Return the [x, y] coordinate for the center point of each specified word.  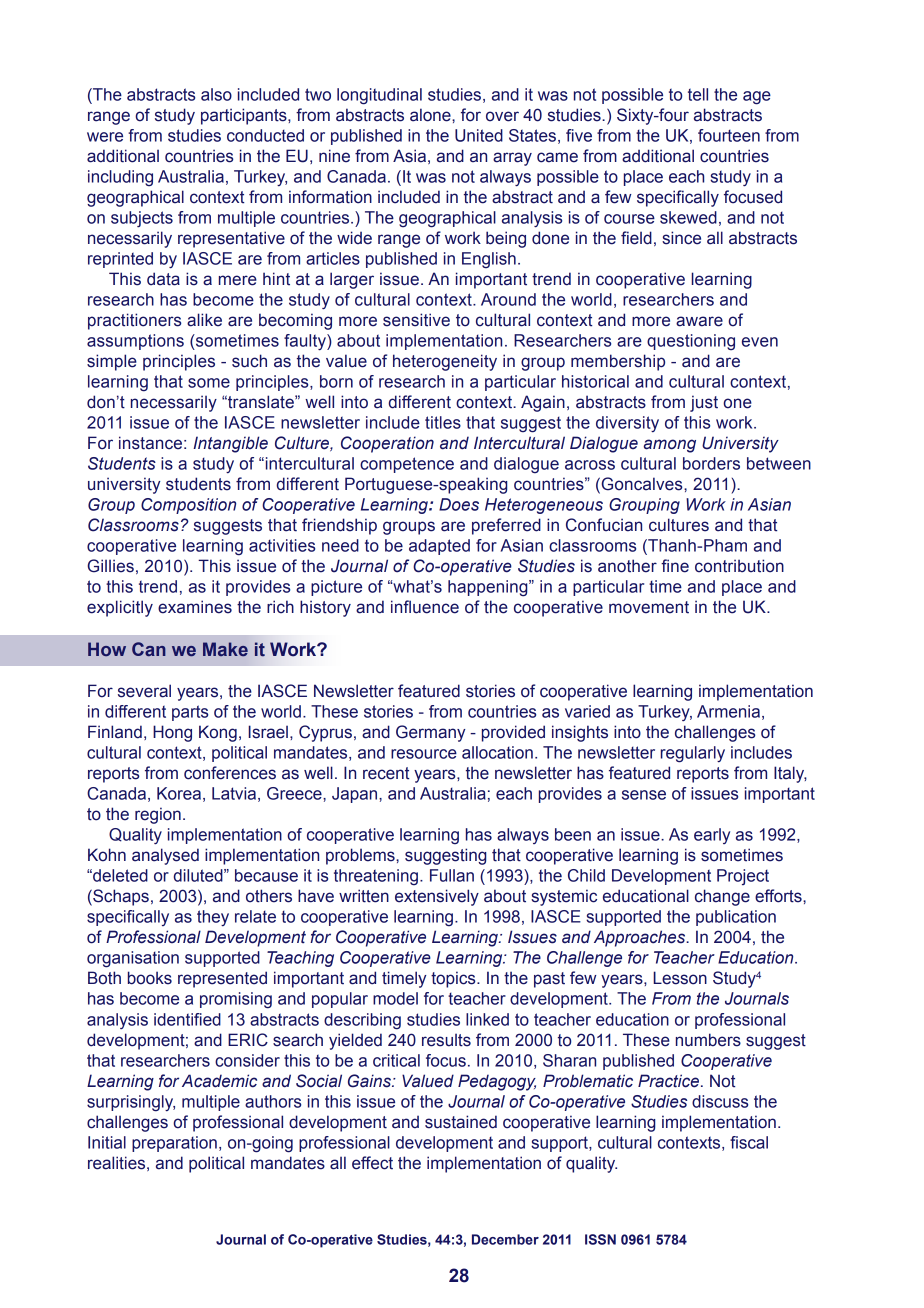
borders [711, 463]
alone [431, 115]
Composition [188, 506]
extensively [437, 897]
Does [459, 504]
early [712, 836]
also [216, 94]
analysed [165, 856]
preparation [174, 1144]
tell [698, 94]
